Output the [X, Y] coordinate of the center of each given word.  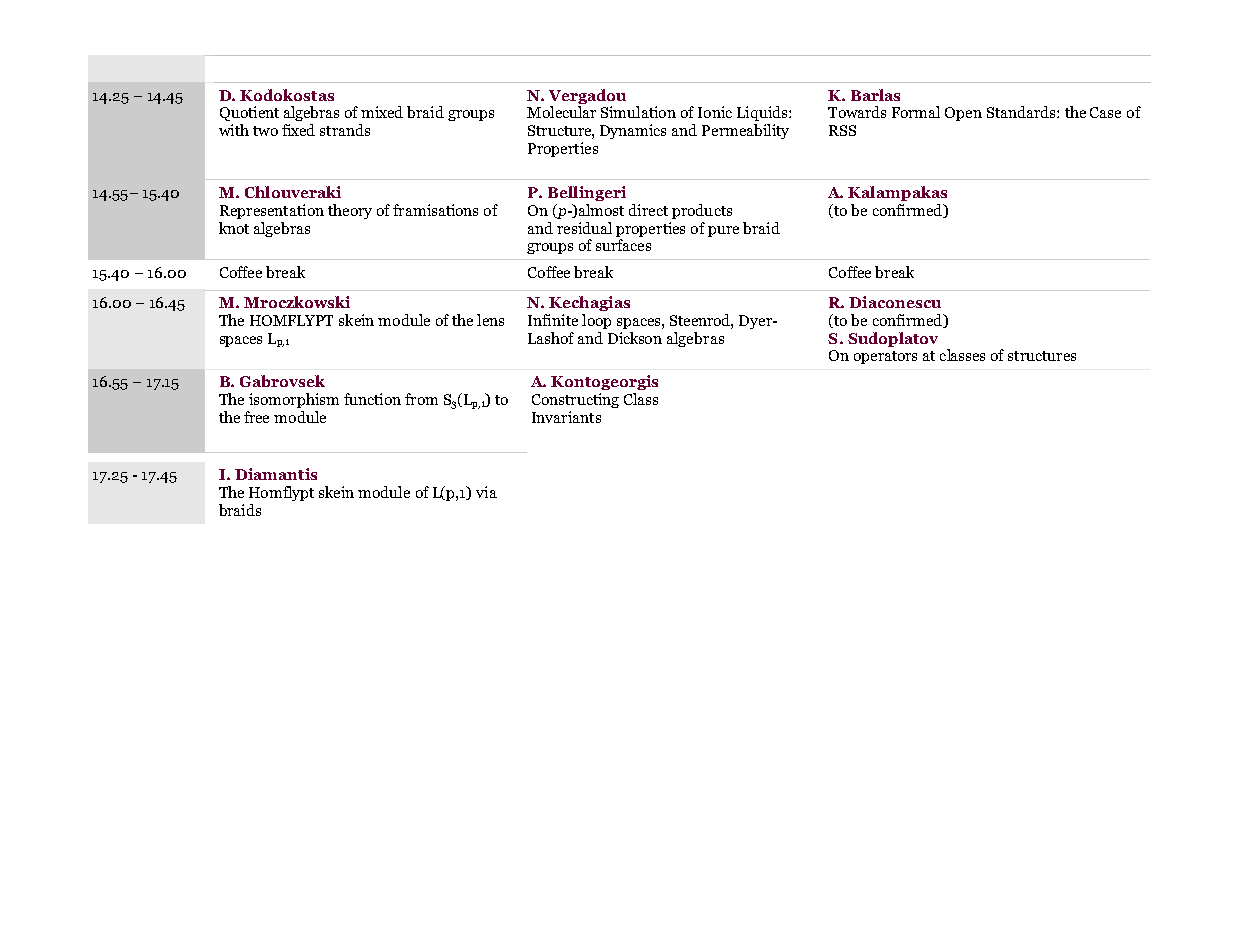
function [372, 399]
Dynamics [633, 131]
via [486, 492]
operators [885, 357]
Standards [1022, 112]
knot [234, 228]
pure [723, 231]
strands [345, 130]
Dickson [635, 338]
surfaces [623, 245]
